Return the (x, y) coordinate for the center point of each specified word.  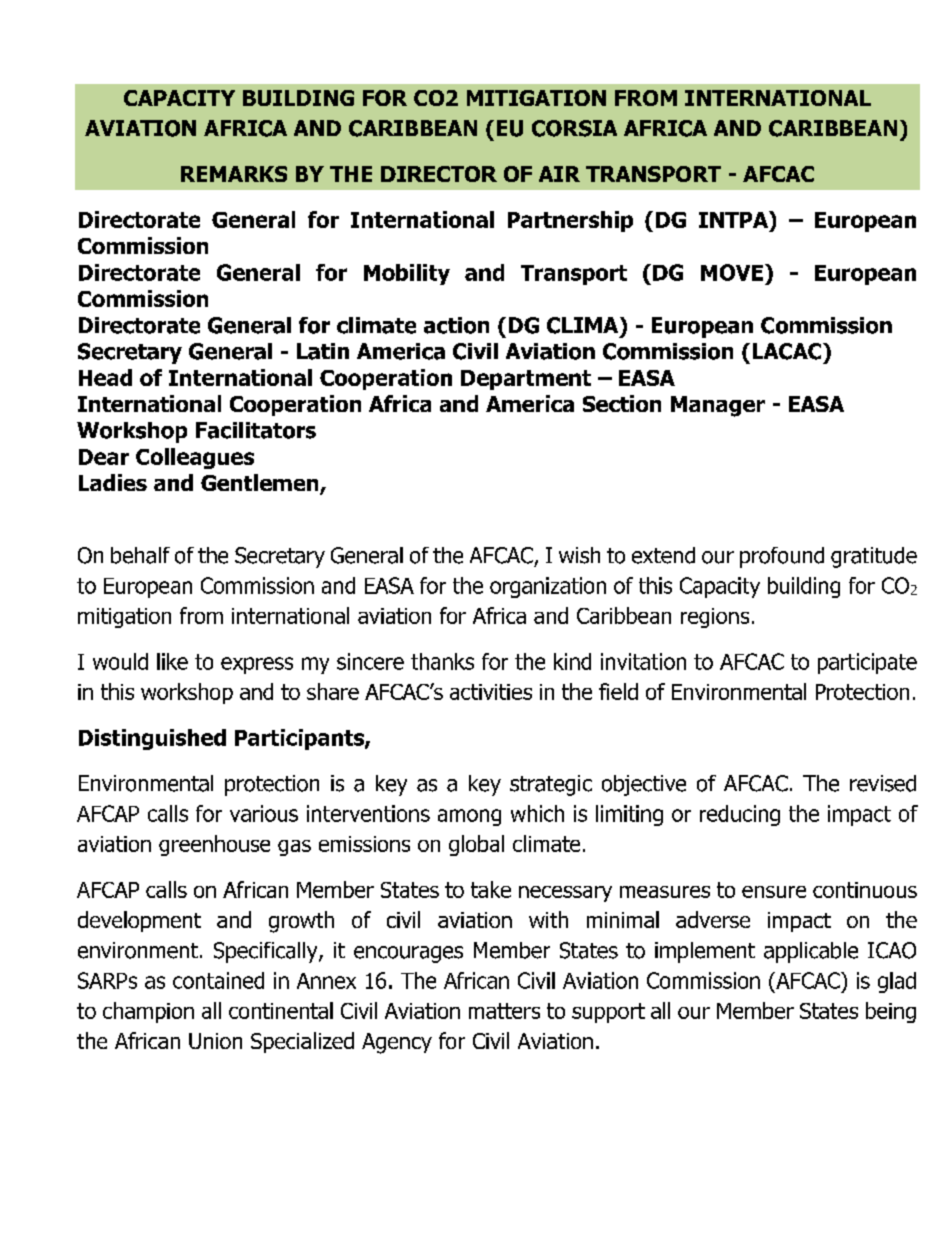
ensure (774, 892)
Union (215, 1041)
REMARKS (234, 174)
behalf (140, 555)
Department (526, 380)
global (476, 845)
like (172, 661)
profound (782, 557)
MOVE (732, 272)
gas (294, 848)
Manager (718, 406)
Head (105, 377)
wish (579, 555)
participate (867, 663)
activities (491, 692)
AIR (559, 174)
